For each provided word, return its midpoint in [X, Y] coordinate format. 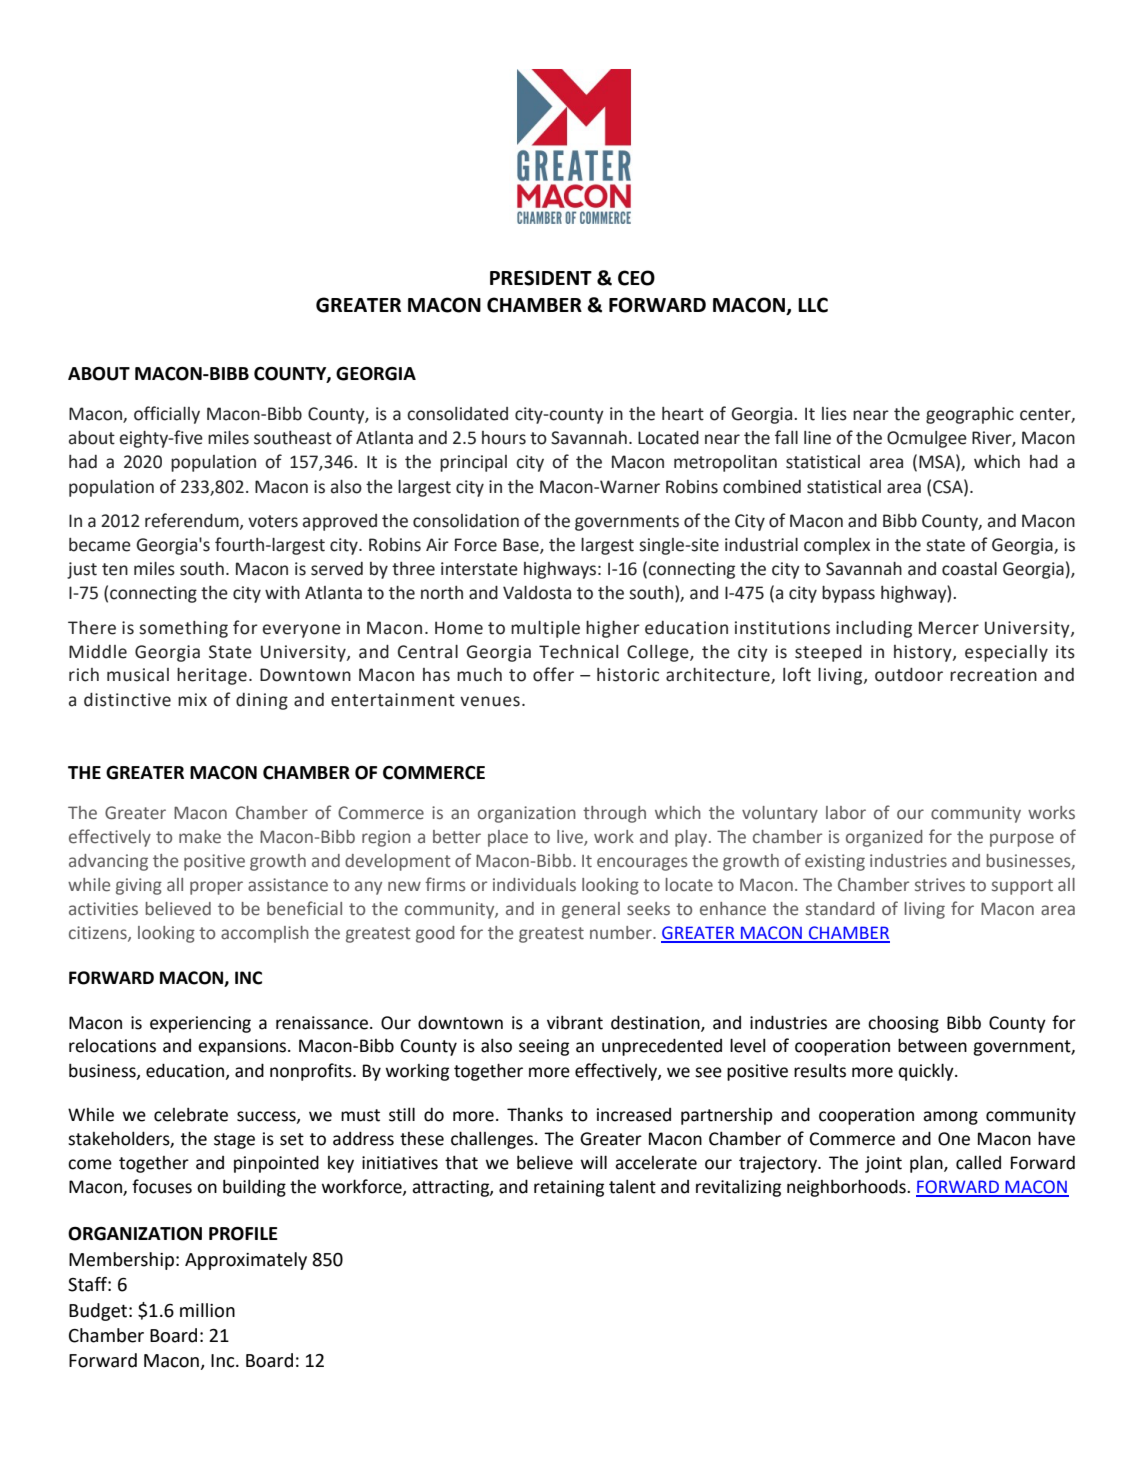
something [183, 629]
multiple [545, 629]
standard [840, 909]
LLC [813, 305]
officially [167, 415]
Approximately [246, 1261]
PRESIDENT [541, 278]
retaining [569, 1188]
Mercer [949, 628]
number [622, 933]
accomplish [265, 934]
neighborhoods [847, 1188]
